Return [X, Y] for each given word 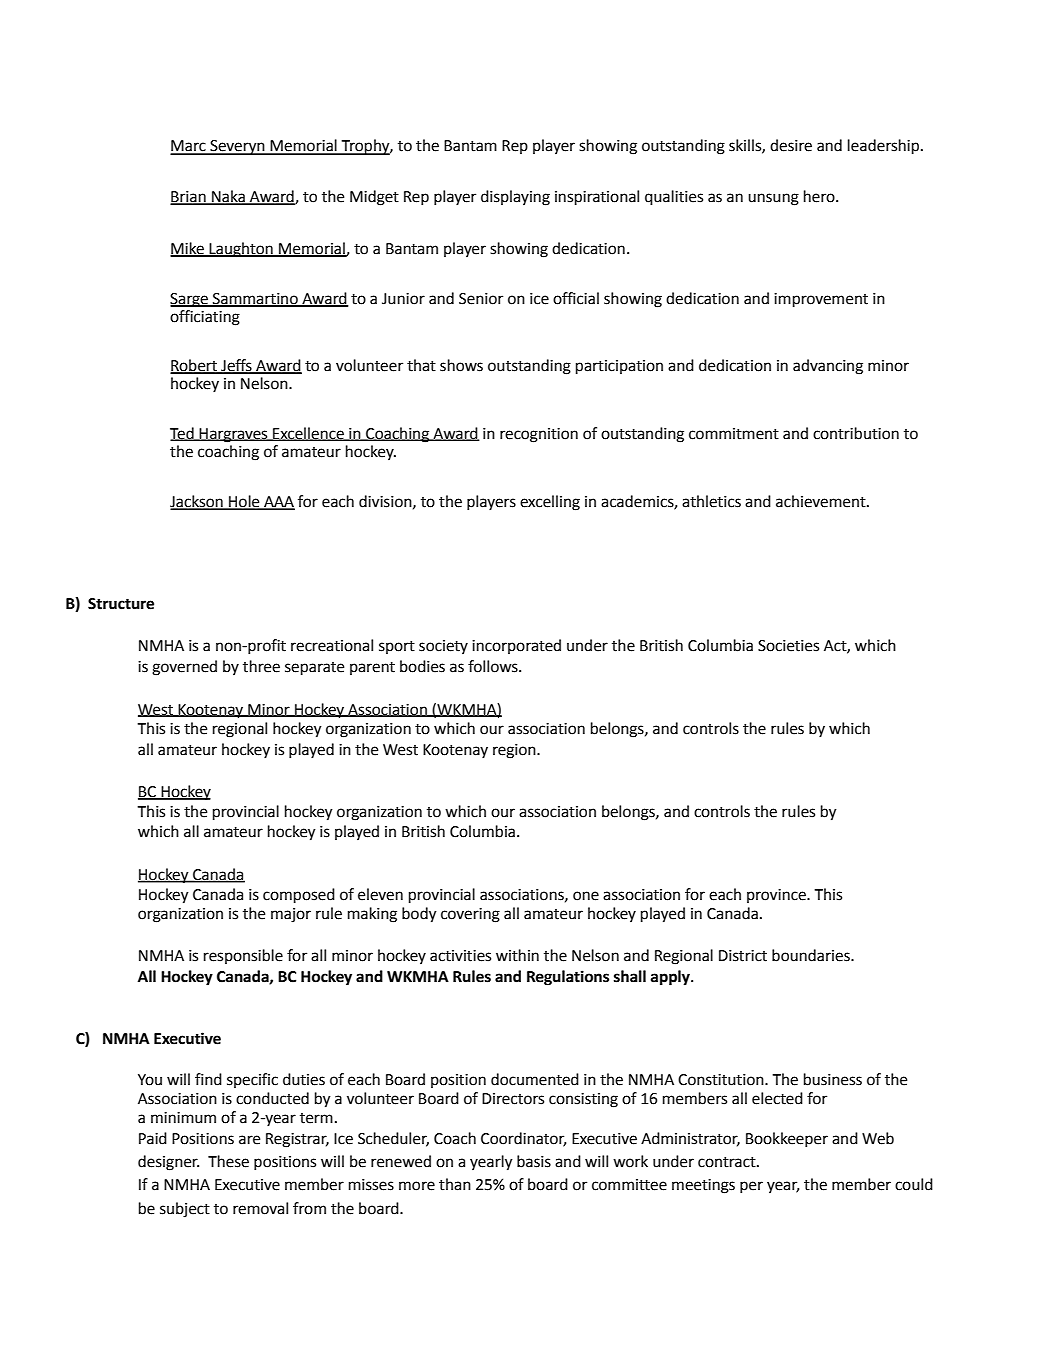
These [228, 1161]
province [777, 896]
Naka [228, 197]
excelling [550, 503]
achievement [822, 501]
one [586, 896]
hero [820, 196]
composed [299, 896]
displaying [515, 198]
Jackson [197, 502]
